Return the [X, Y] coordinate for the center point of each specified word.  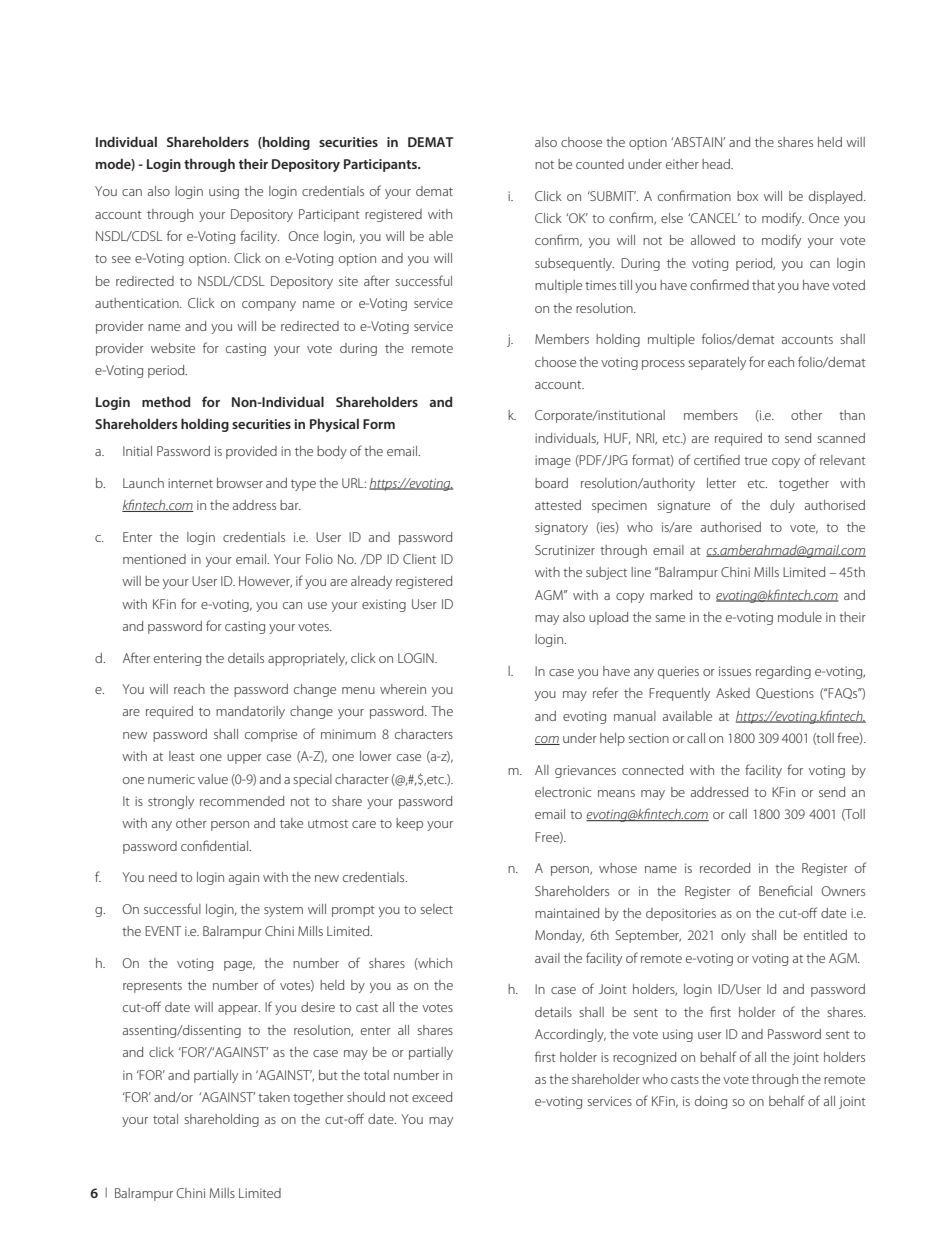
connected [652, 770]
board [551, 483]
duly [782, 506]
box [747, 196]
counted [600, 164]
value [213, 779]
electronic [563, 792]
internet [190, 483]
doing [711, 1102]
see [121, 259]
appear [239, 1010]
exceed [432, 1097]
